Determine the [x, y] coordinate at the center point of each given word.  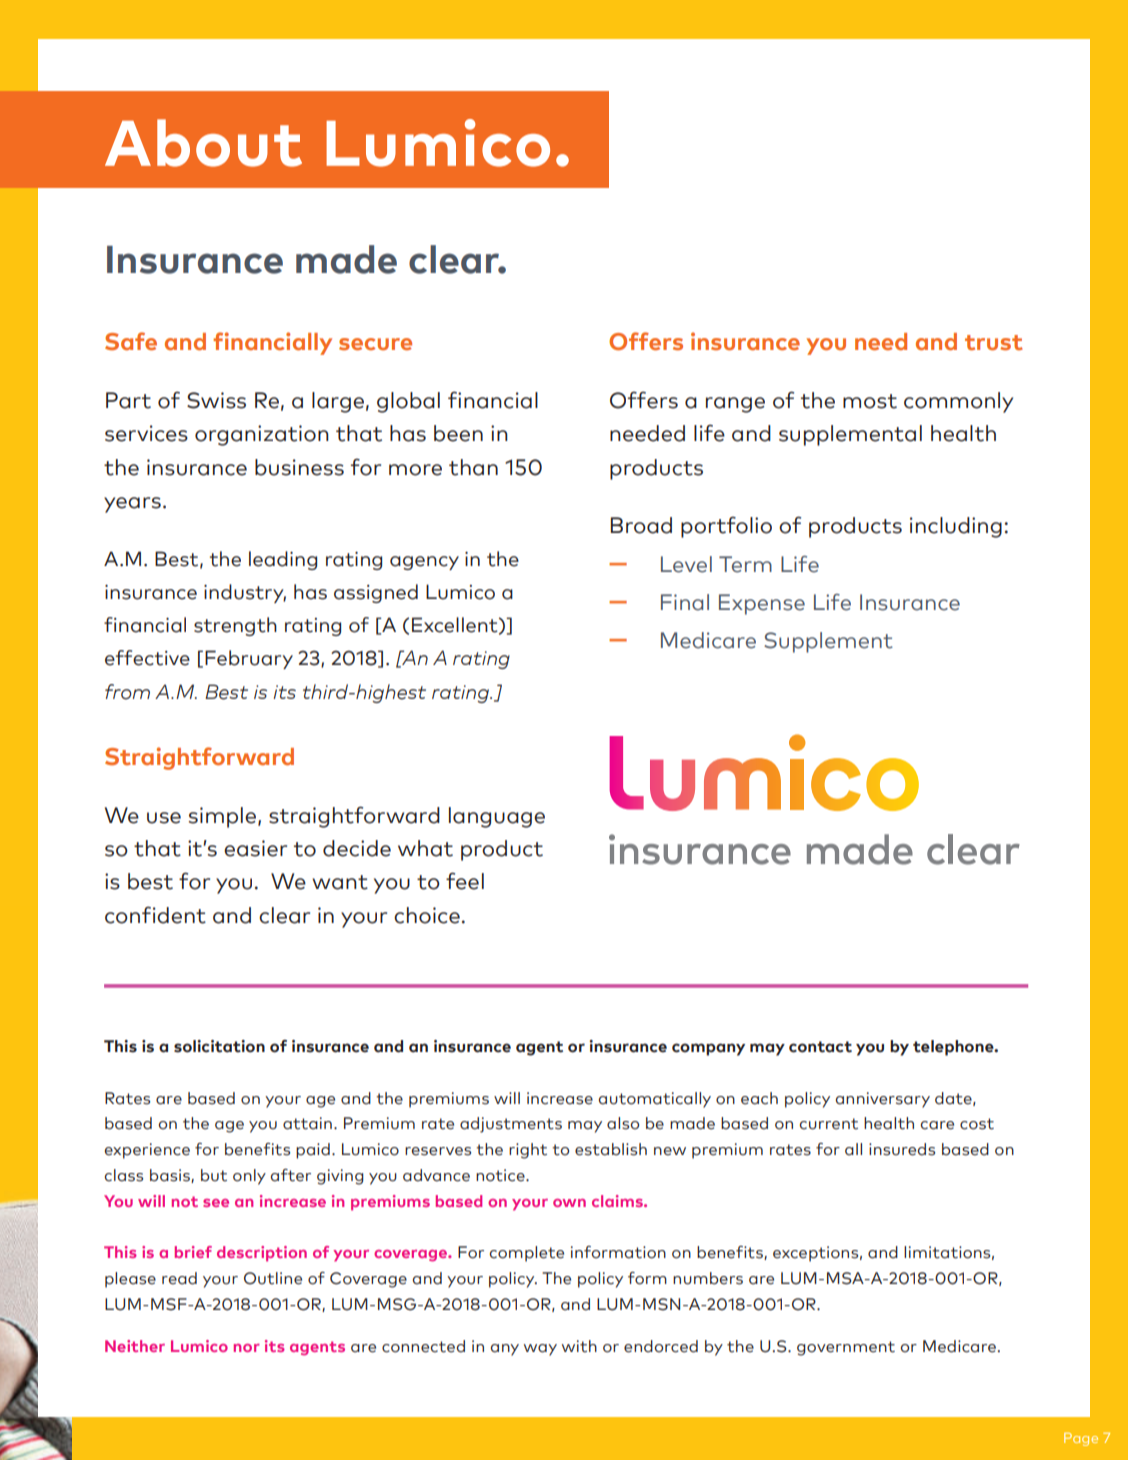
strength [235, 626]
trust [994, 343]
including [956, 527]
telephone [954, 1048]
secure [375, 344]
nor [247, 1348]
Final [685, 602]
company [708, 1049]
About [203, 143]
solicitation [219, 1046]
